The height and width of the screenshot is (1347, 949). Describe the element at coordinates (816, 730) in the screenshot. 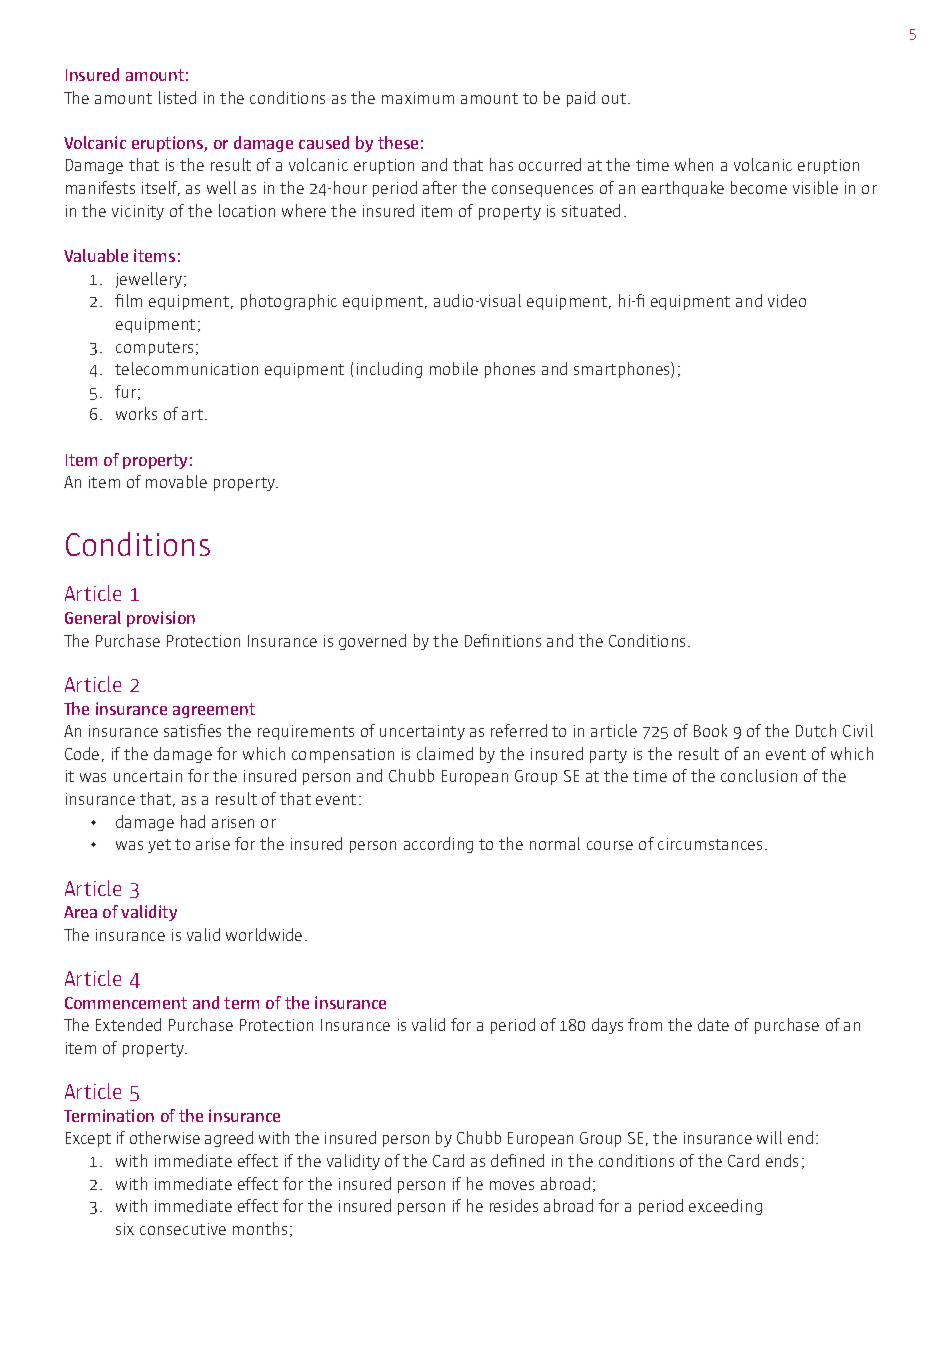

I see `Dutch` at that location.
